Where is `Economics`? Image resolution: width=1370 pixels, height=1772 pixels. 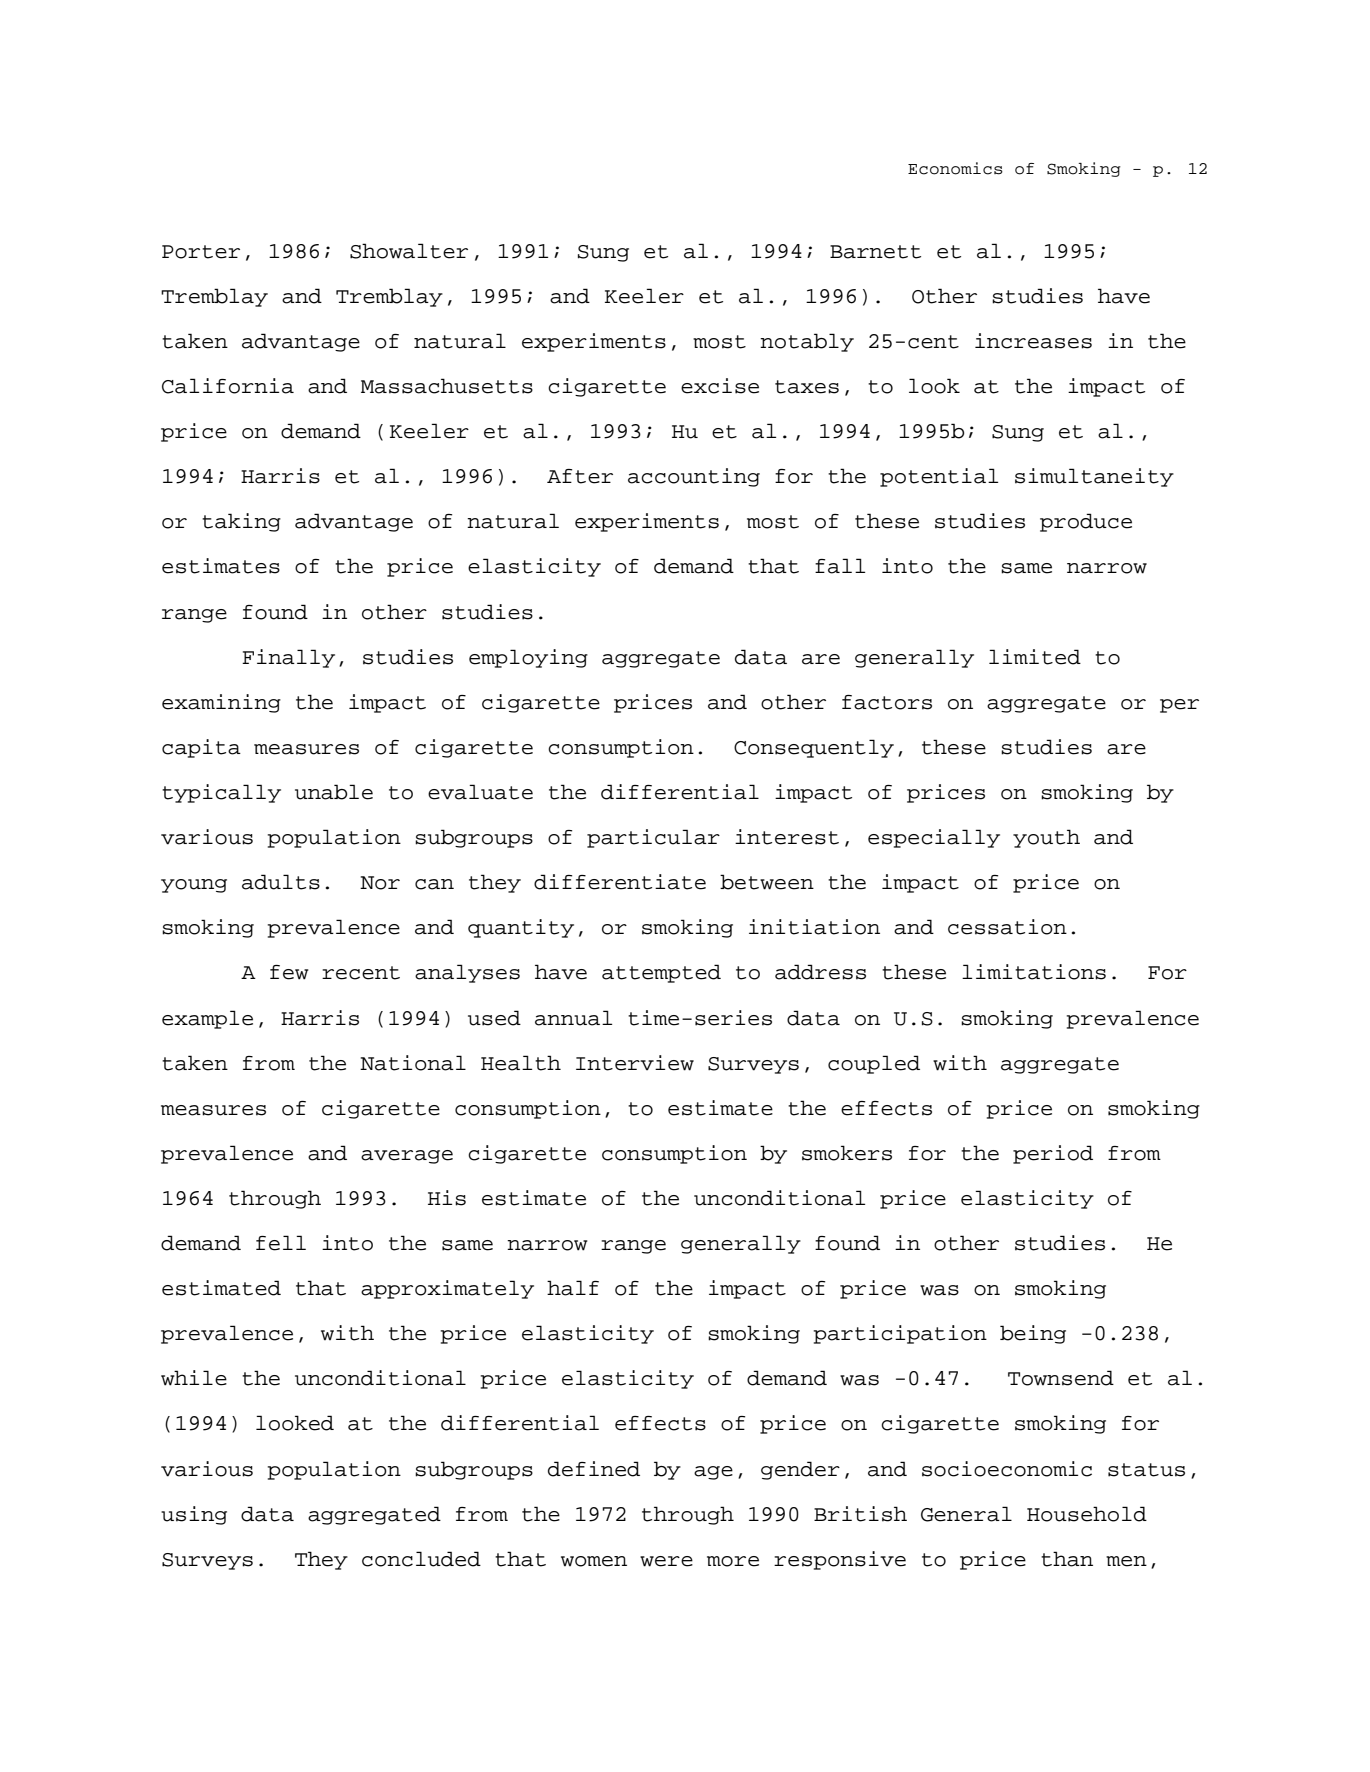
Economics is located at coordinates (955, 168).
